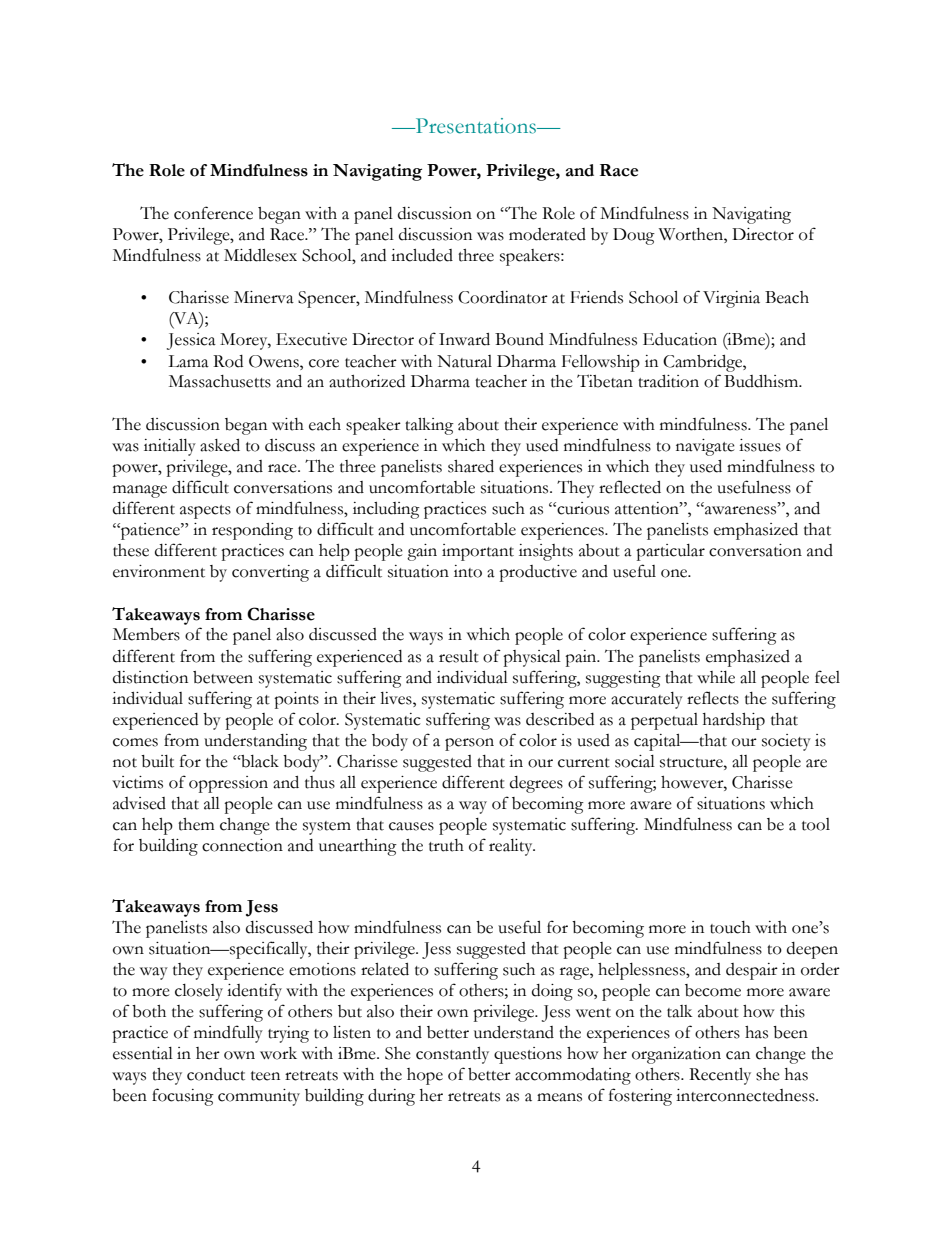 Image resolution: width=952 pixels, height=1233 pixels. Describe the element at coordinates (146, 634) in the screenshot. I see `Members` at that location.
